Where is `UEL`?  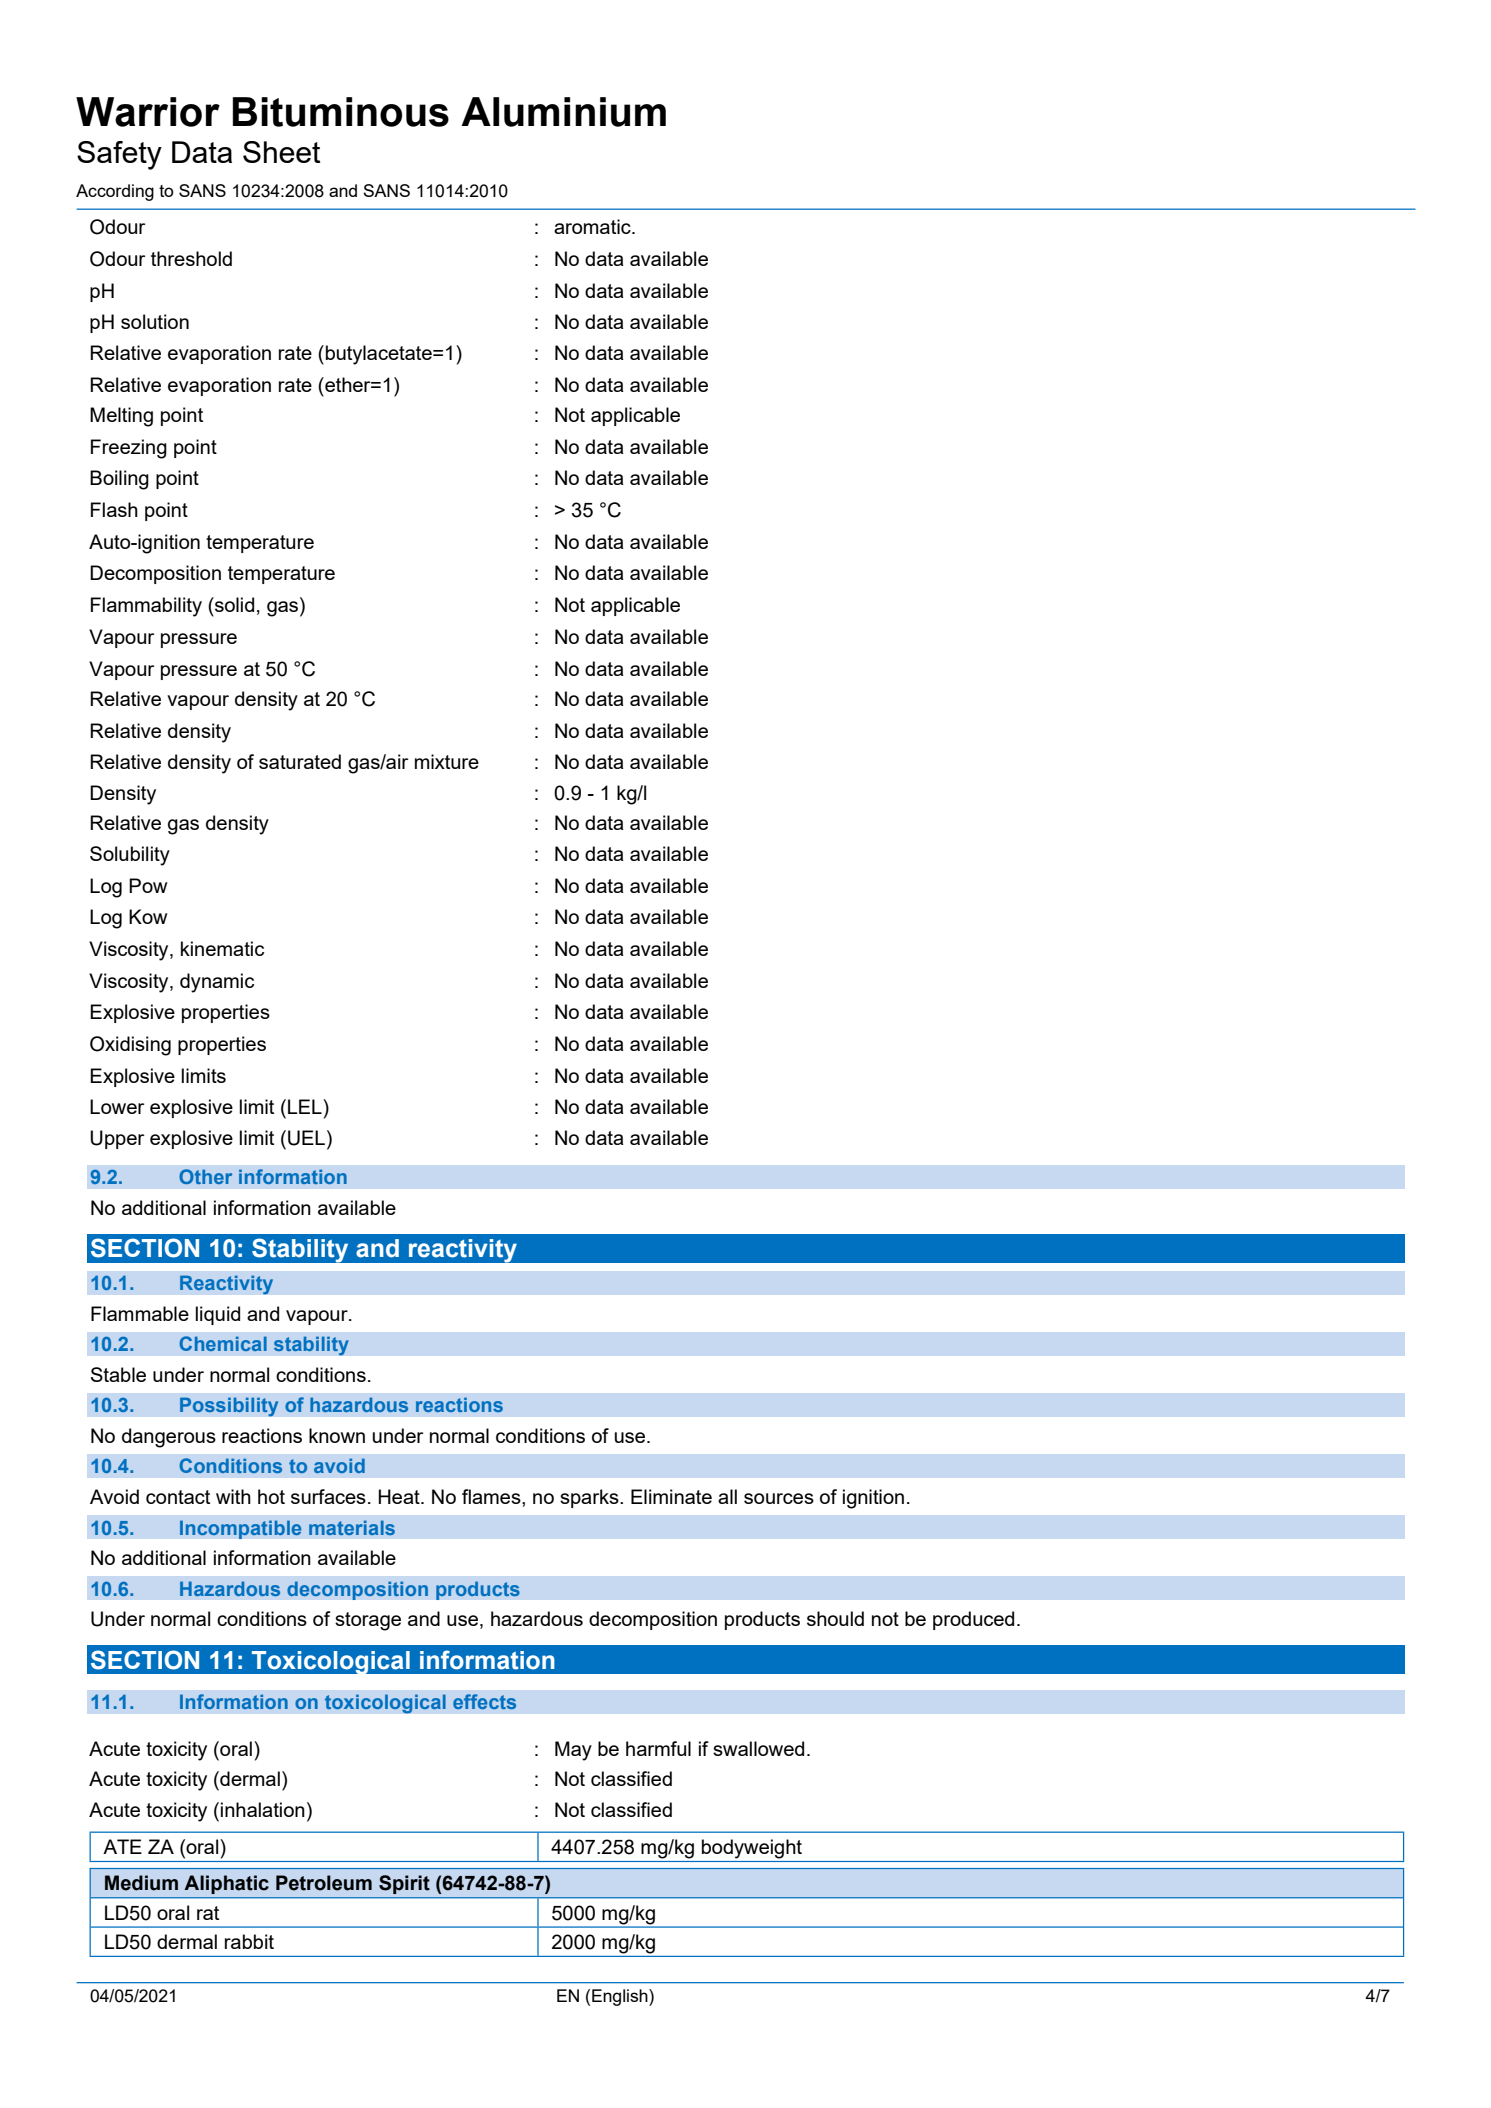
UEL is located at coordinates (306, 1138).
